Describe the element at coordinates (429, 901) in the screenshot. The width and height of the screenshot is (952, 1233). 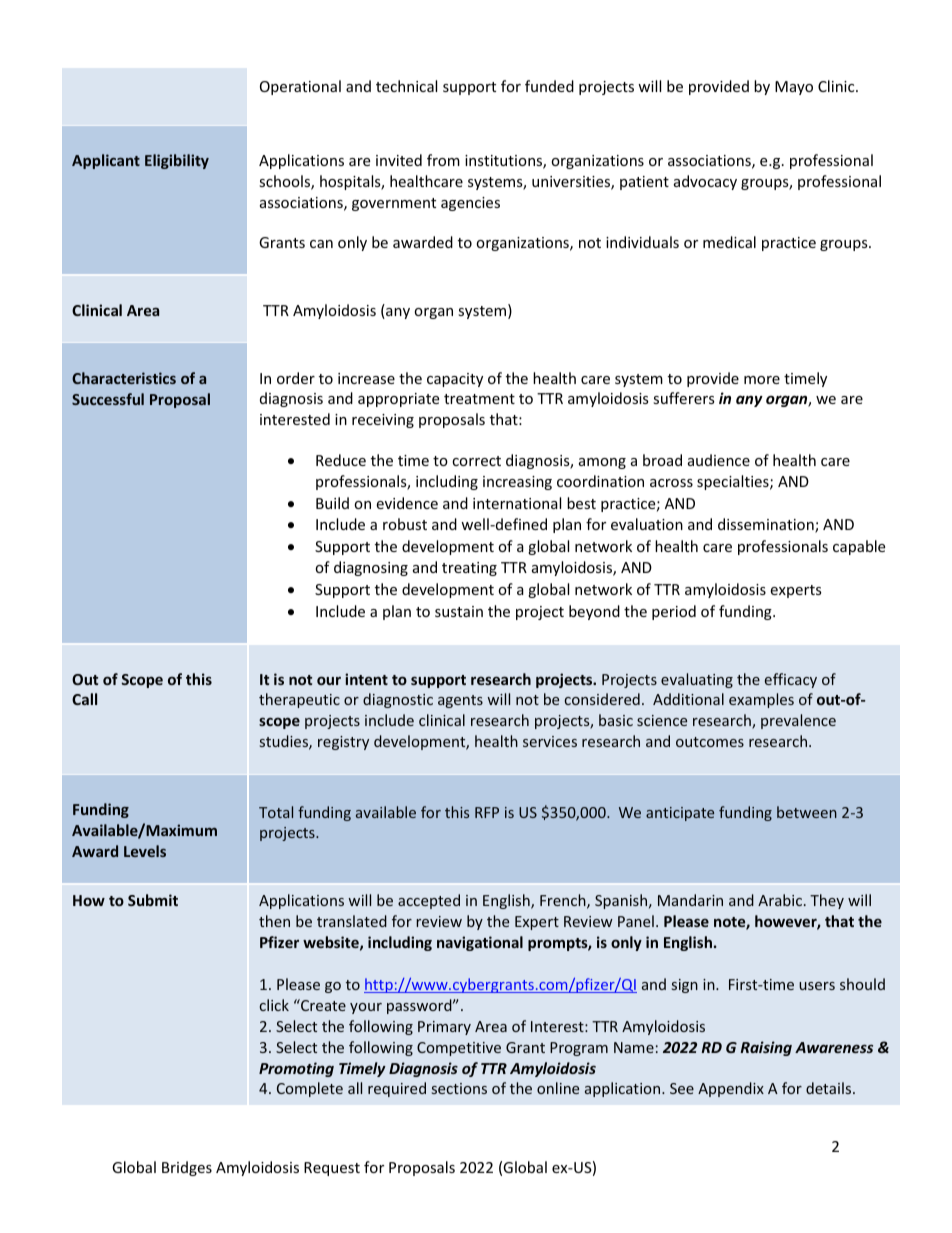
I see `accepted` at that location.
